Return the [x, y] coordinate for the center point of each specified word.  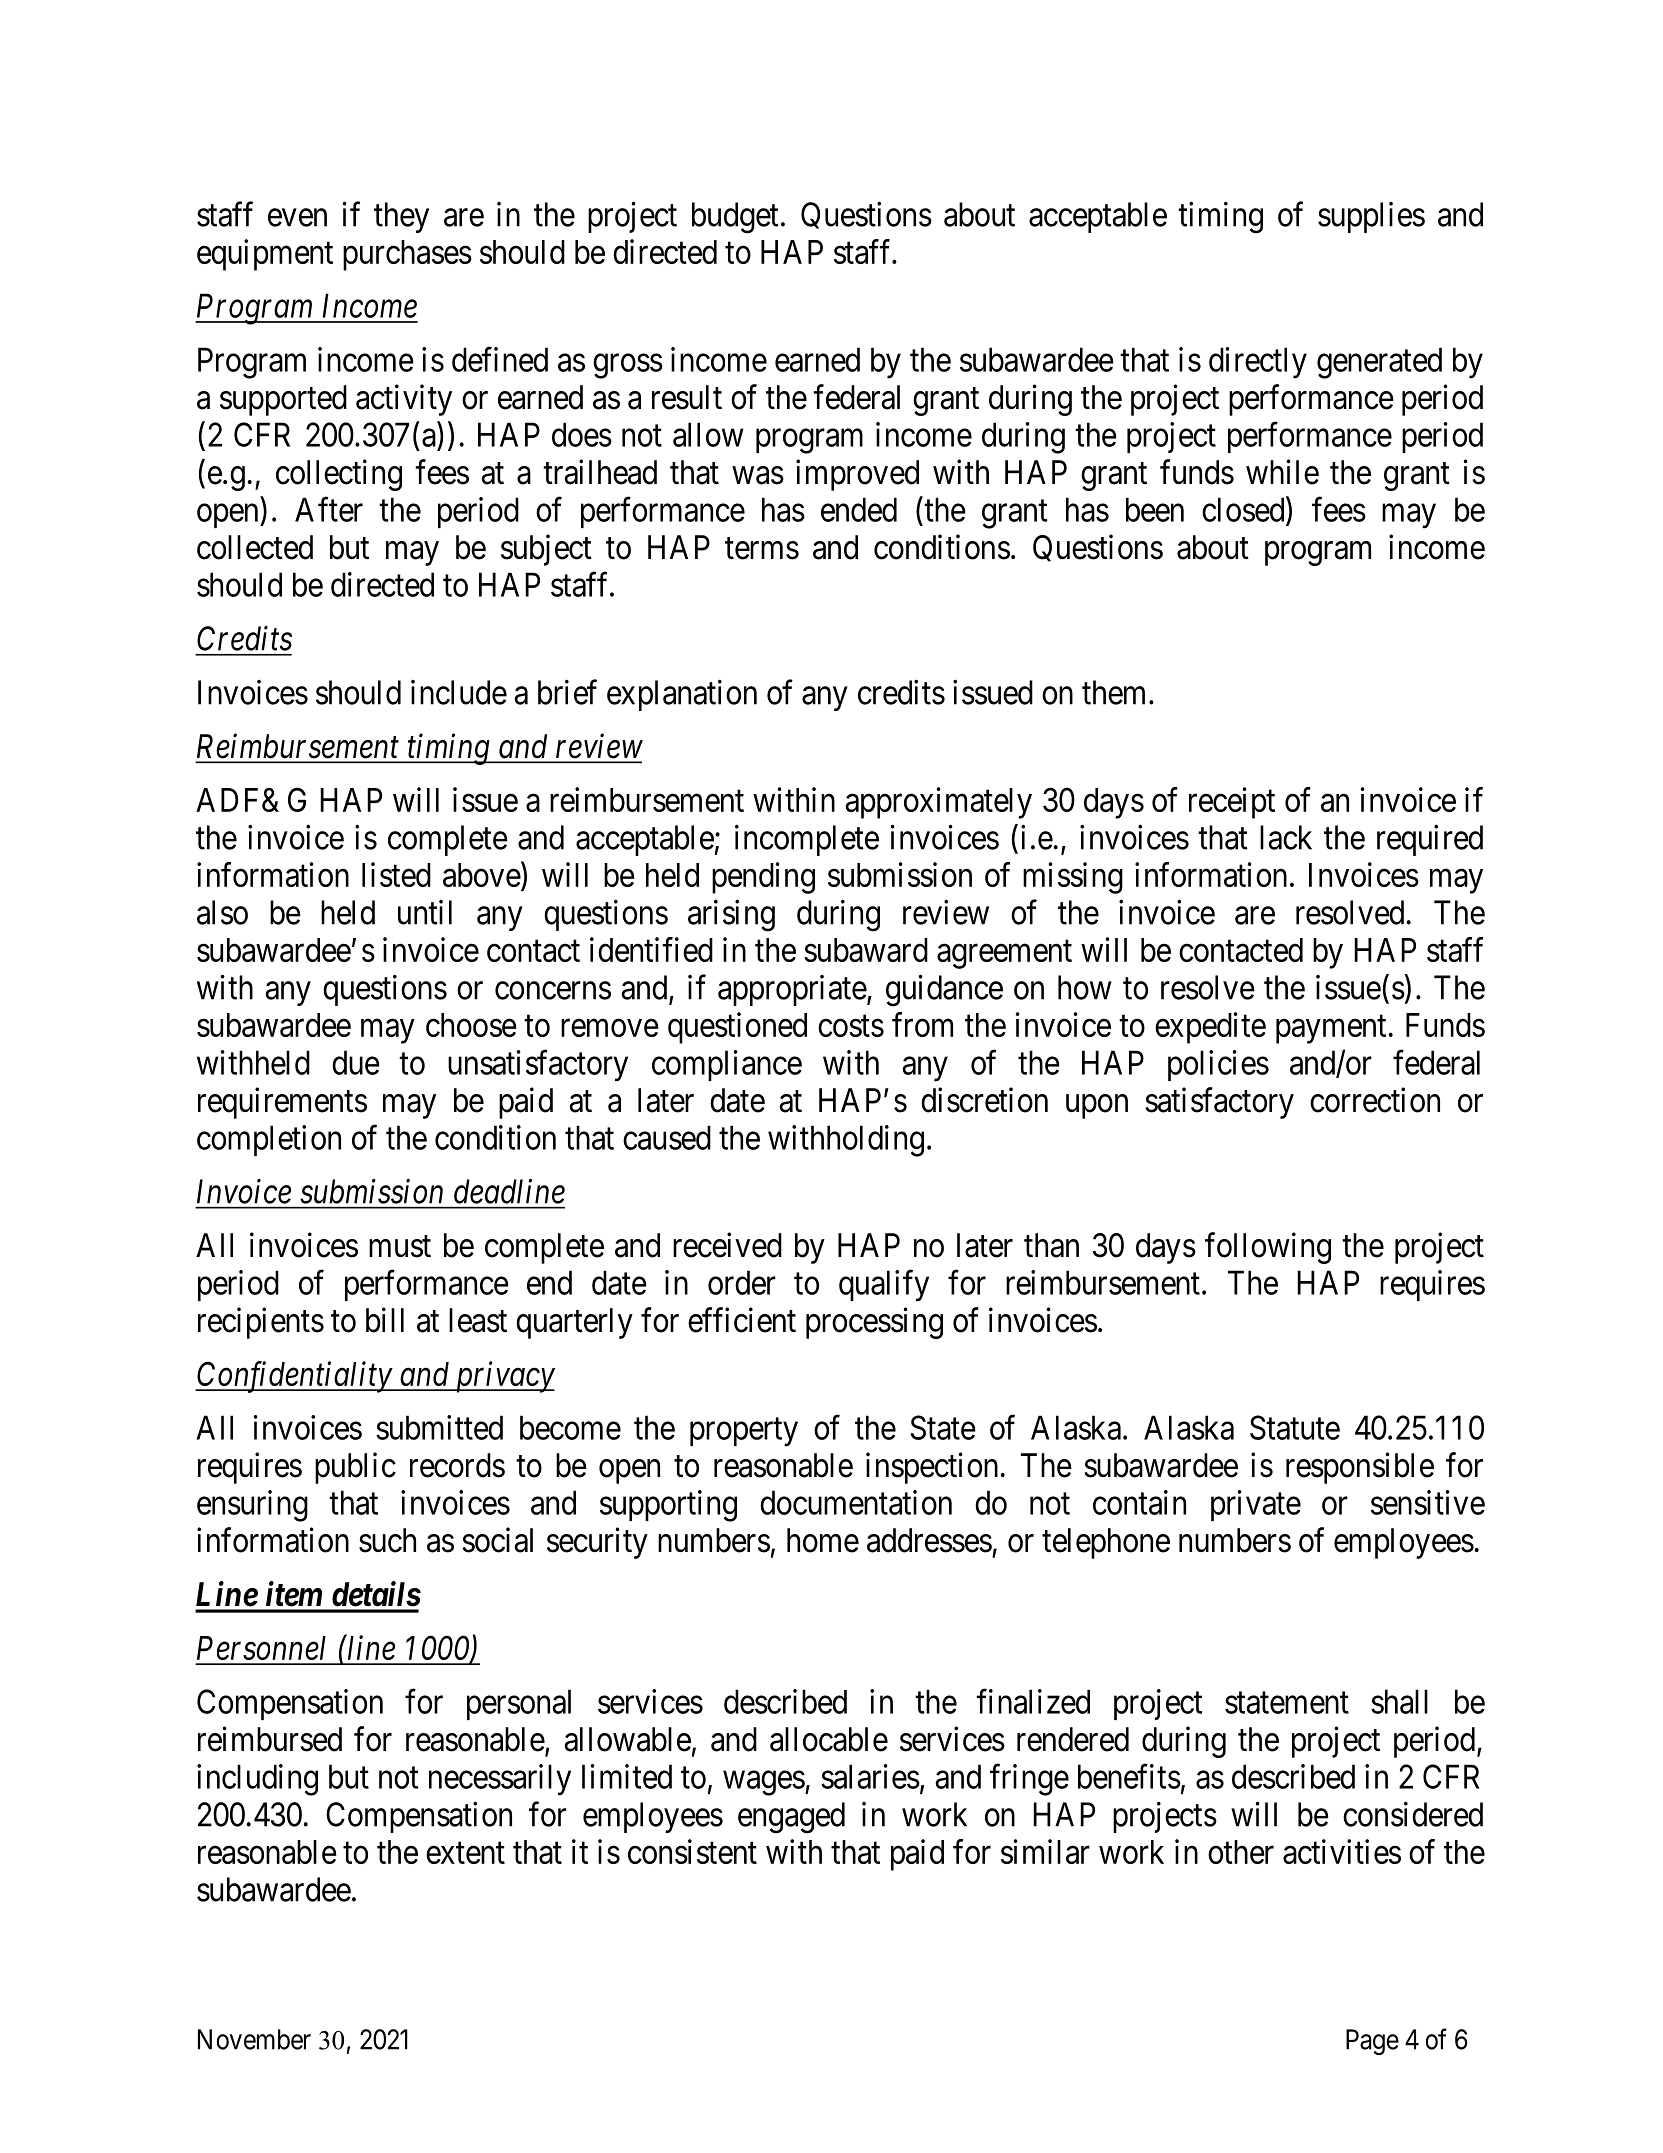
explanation [682, 695]
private [1256, 1505]
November [254, 2039]
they [401, 217]
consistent [692, 1851]
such [387, 1540]
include [459, 692]
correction [1375, 1100]
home [823, 1540]
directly [1258, 363]
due [356, 1062]
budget [735, 218]
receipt [1232, 803]
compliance [727, 1065]
